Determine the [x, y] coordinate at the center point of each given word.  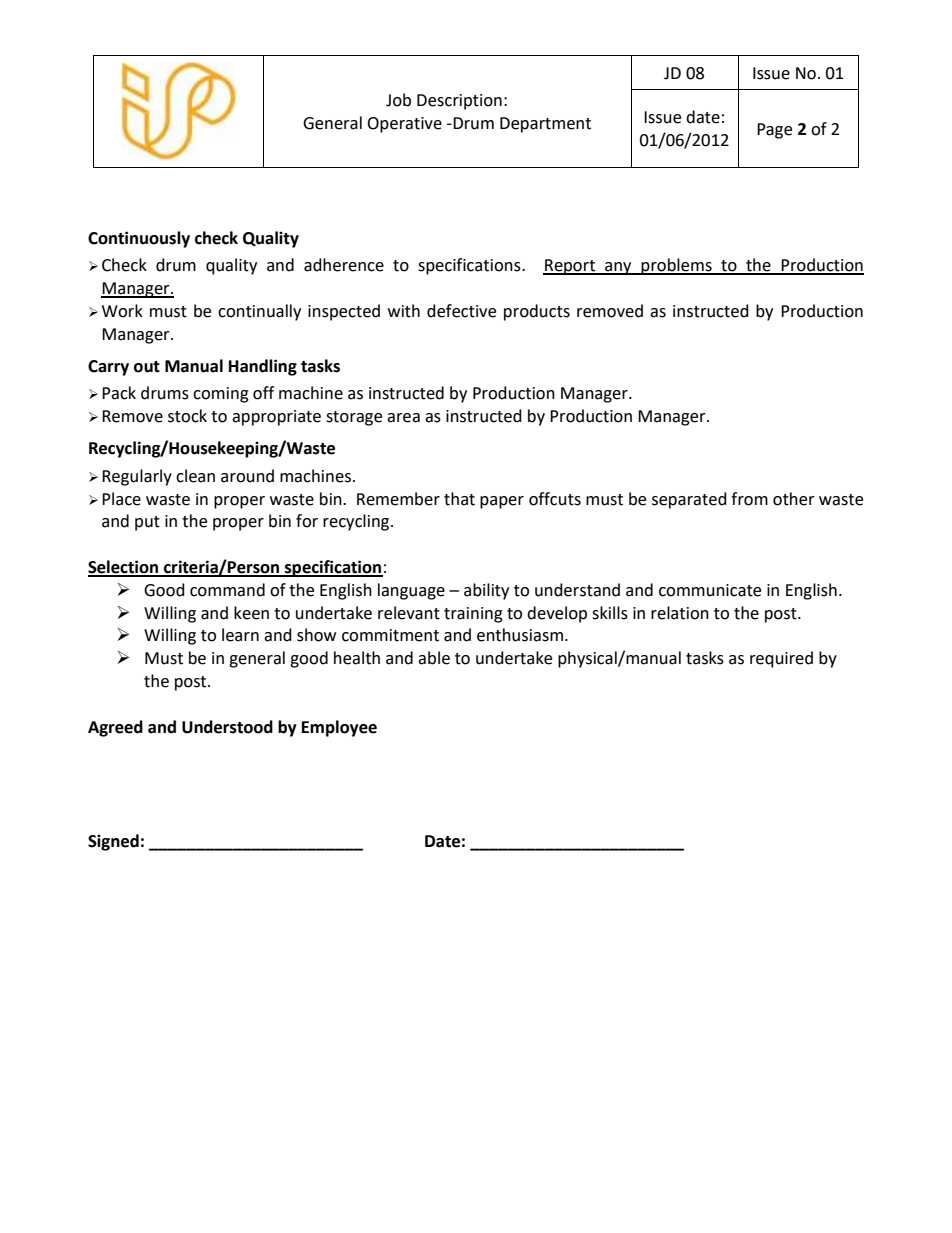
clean [195, 476]
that [459, 499]
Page [774, 131]
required [781, 659]
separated [689, 500]
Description [459, 102]
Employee [339, 728]
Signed [113, 842]
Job [398, 100]
